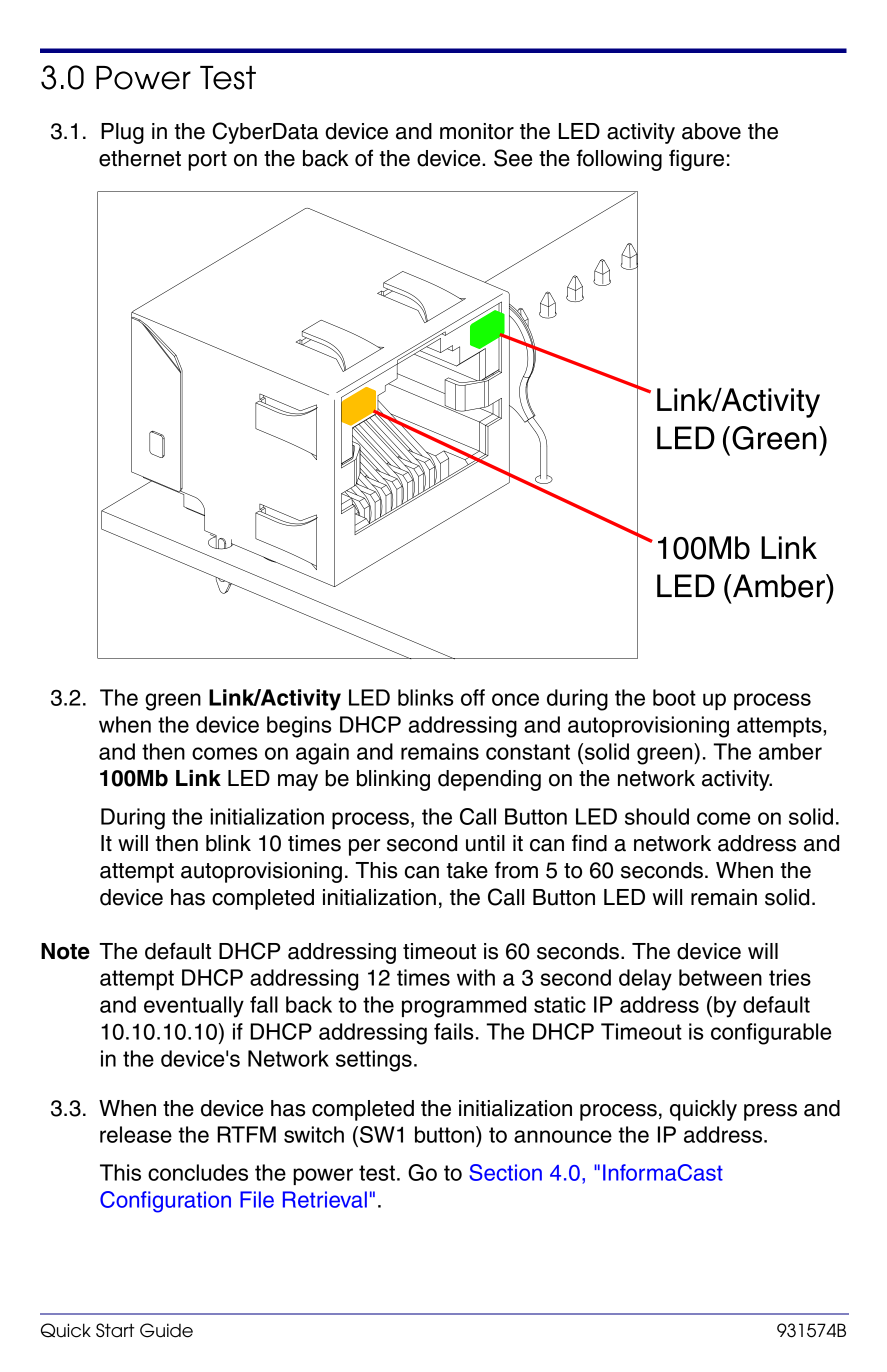 The width and height of the document is (887, 1372). Describe the element at coordinates (674, 697) in the document. I see `boot` at that location.
